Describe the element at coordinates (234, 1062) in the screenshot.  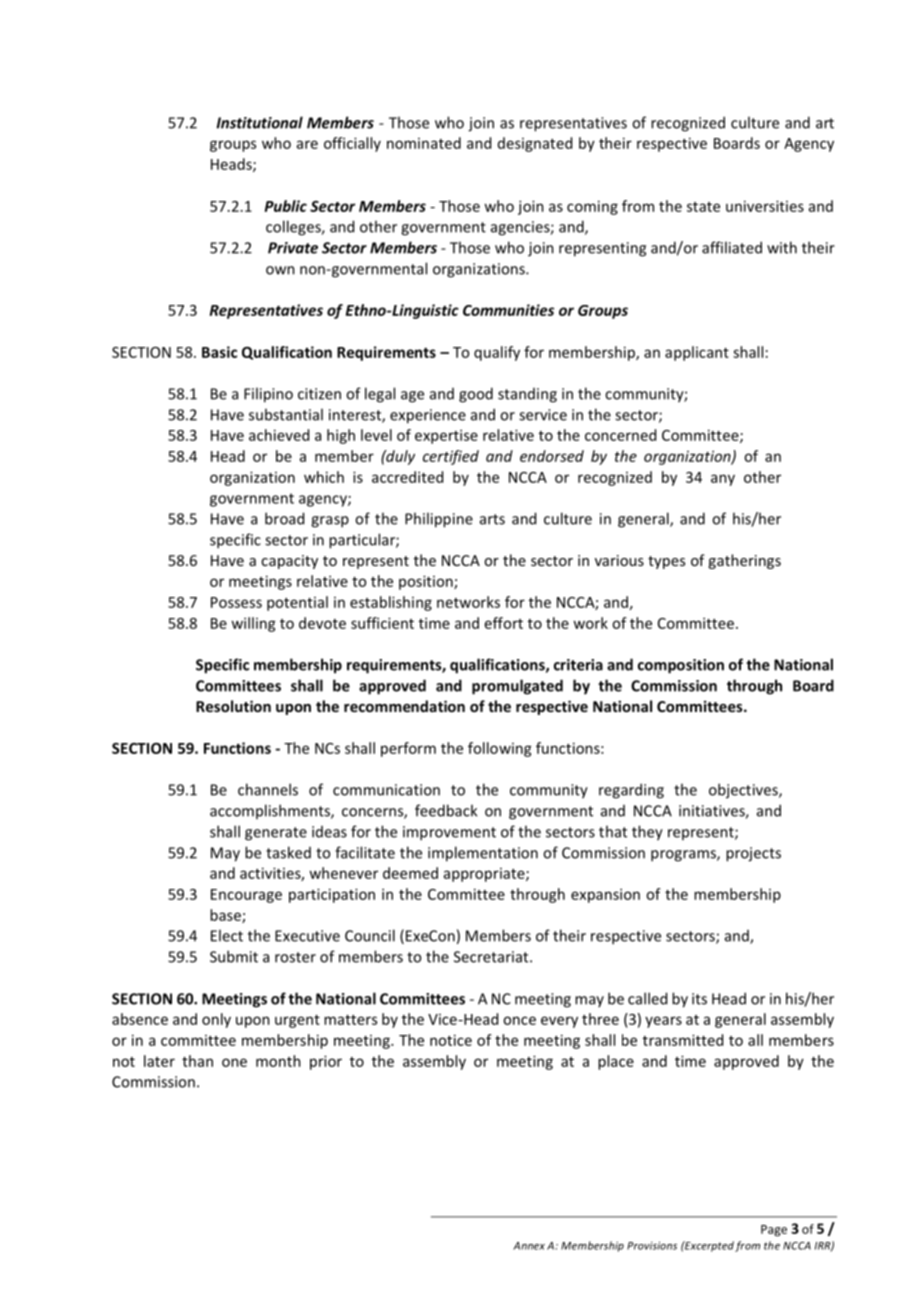
I see `one` at that location.
